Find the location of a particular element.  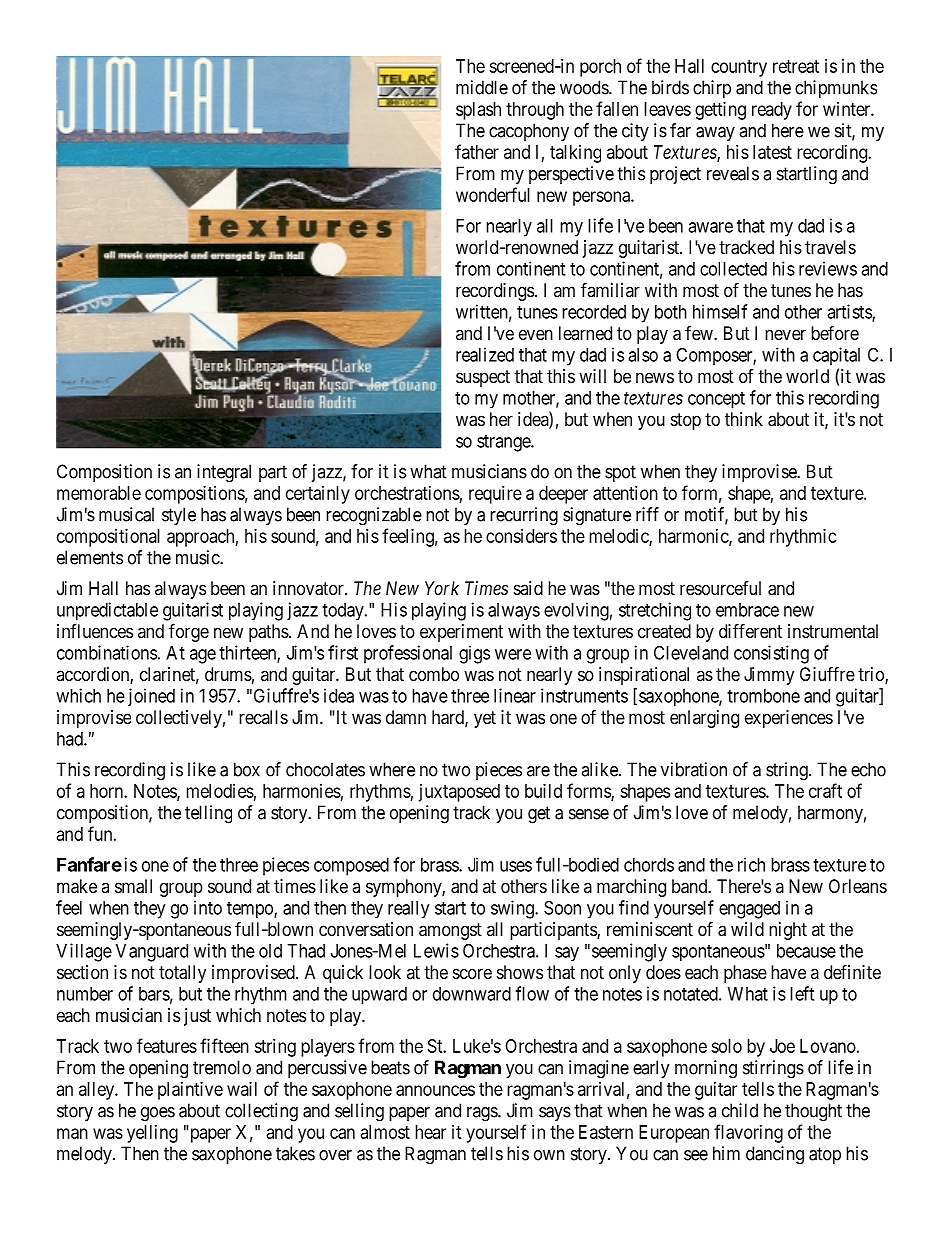

telling is located at coordinates (208, 814).
